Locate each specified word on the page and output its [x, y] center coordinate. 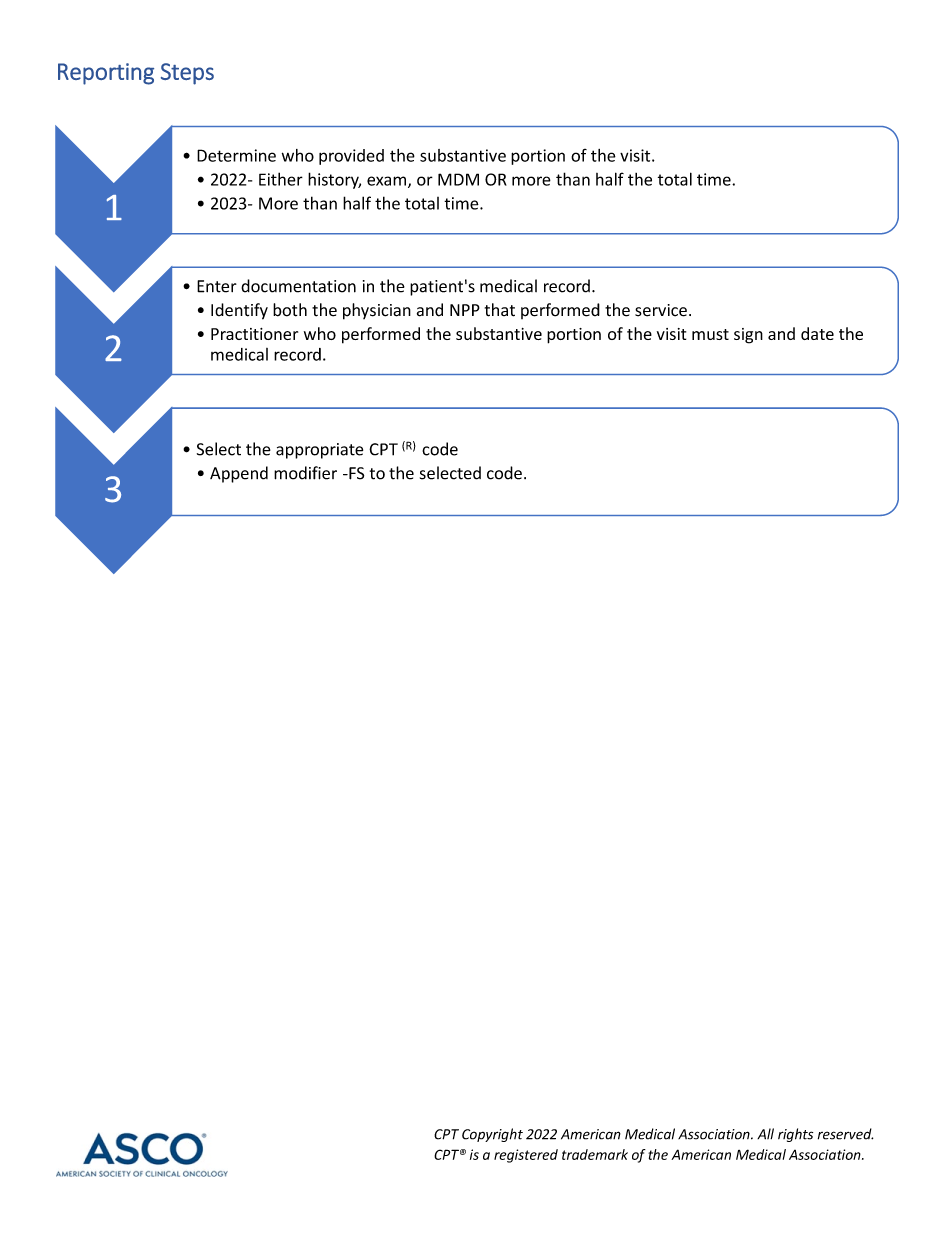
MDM [458, 179]
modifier [305, 473]
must [710, 334]
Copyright [492, 1135]
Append [239, 474]
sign [748, 336]
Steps [187, 74]
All [765, 1134]
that [500, 310]
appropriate [319, 451]
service [661, 310]
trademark [595, 1154]
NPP [465, 310]
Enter [217, 286]
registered [526, 1156]
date [817, 333]
